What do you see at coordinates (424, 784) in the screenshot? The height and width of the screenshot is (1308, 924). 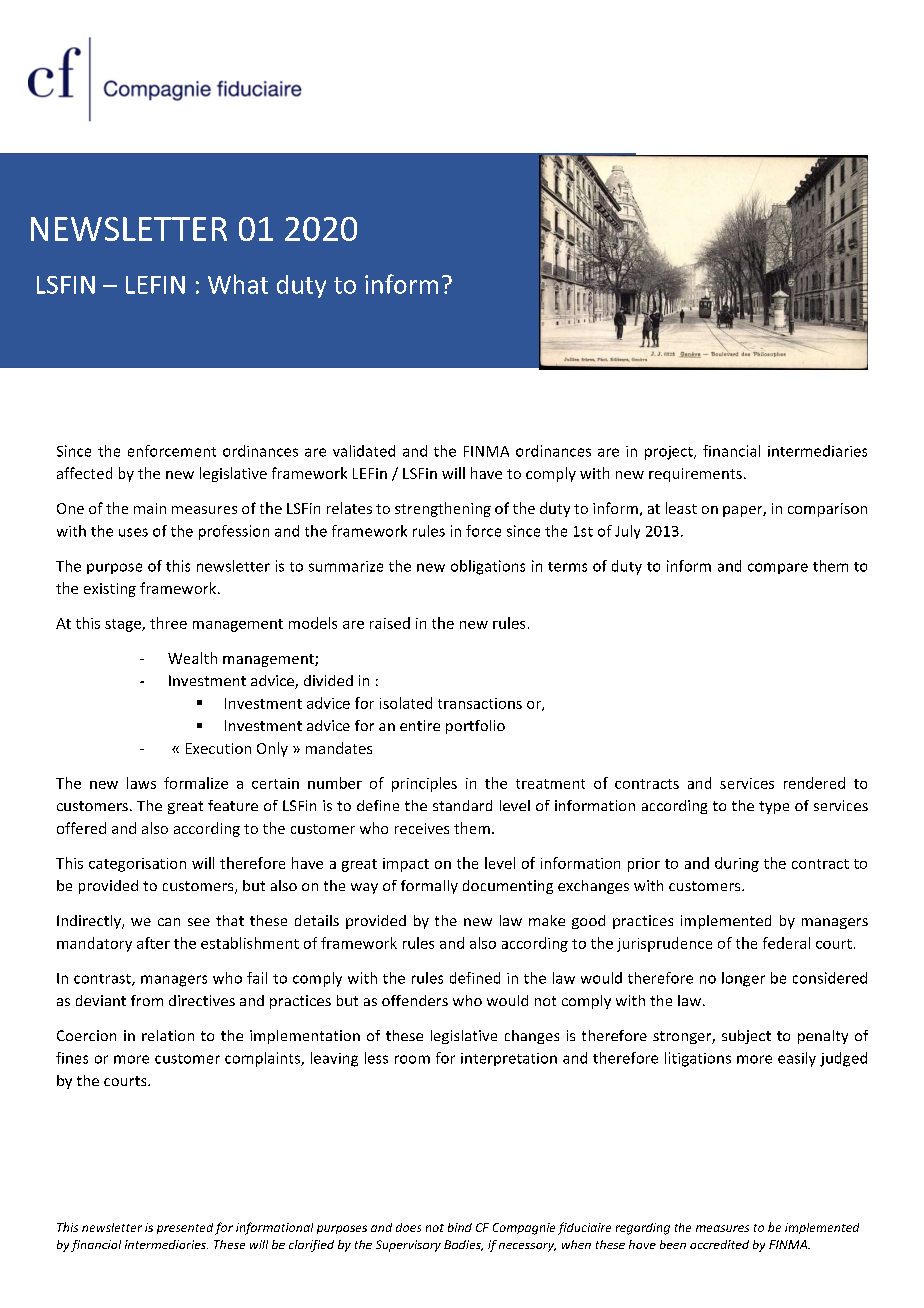 I see `principles` at bounding box center [424, 784].
